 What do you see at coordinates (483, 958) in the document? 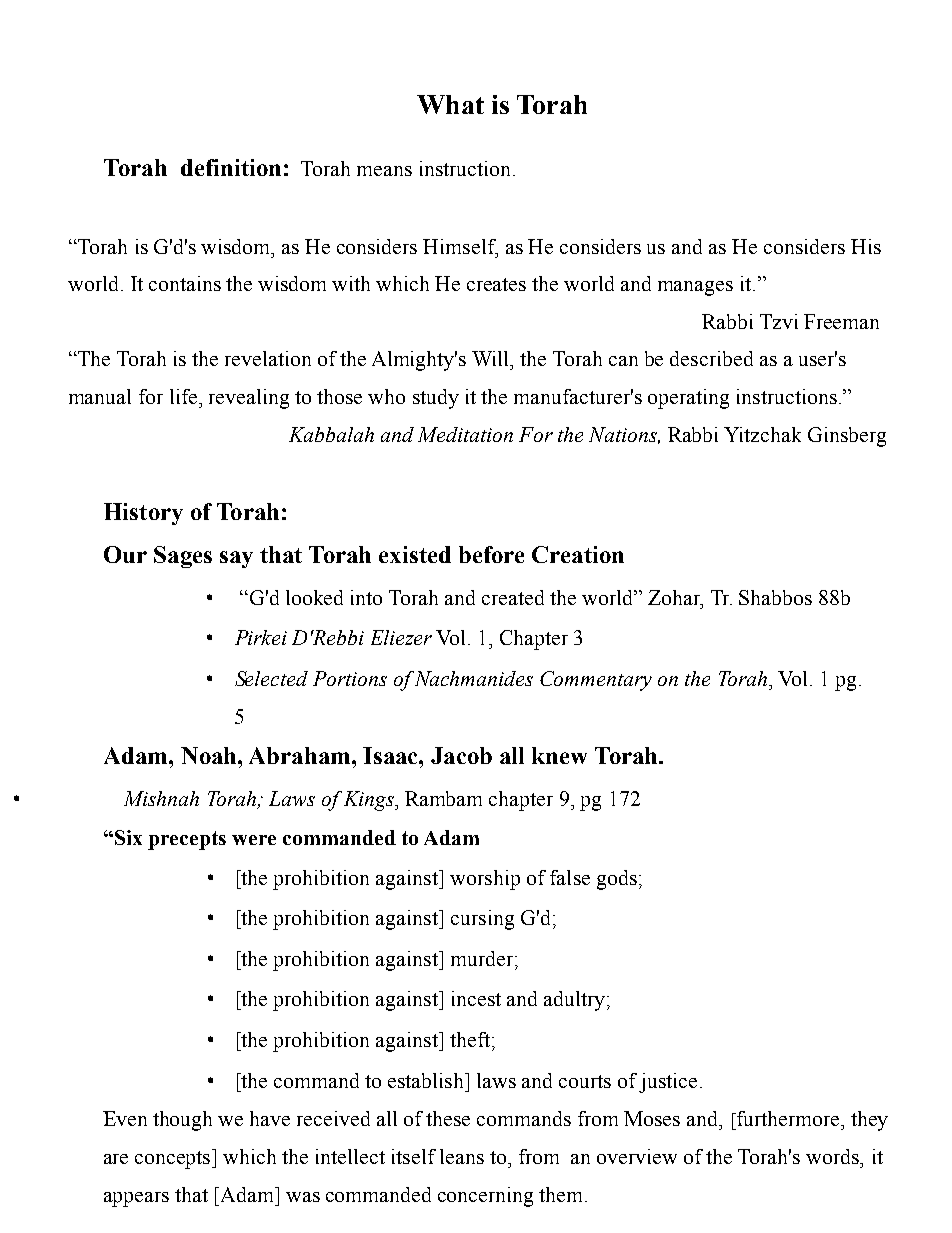
I see `murder` at bounding box center [483, 958].
